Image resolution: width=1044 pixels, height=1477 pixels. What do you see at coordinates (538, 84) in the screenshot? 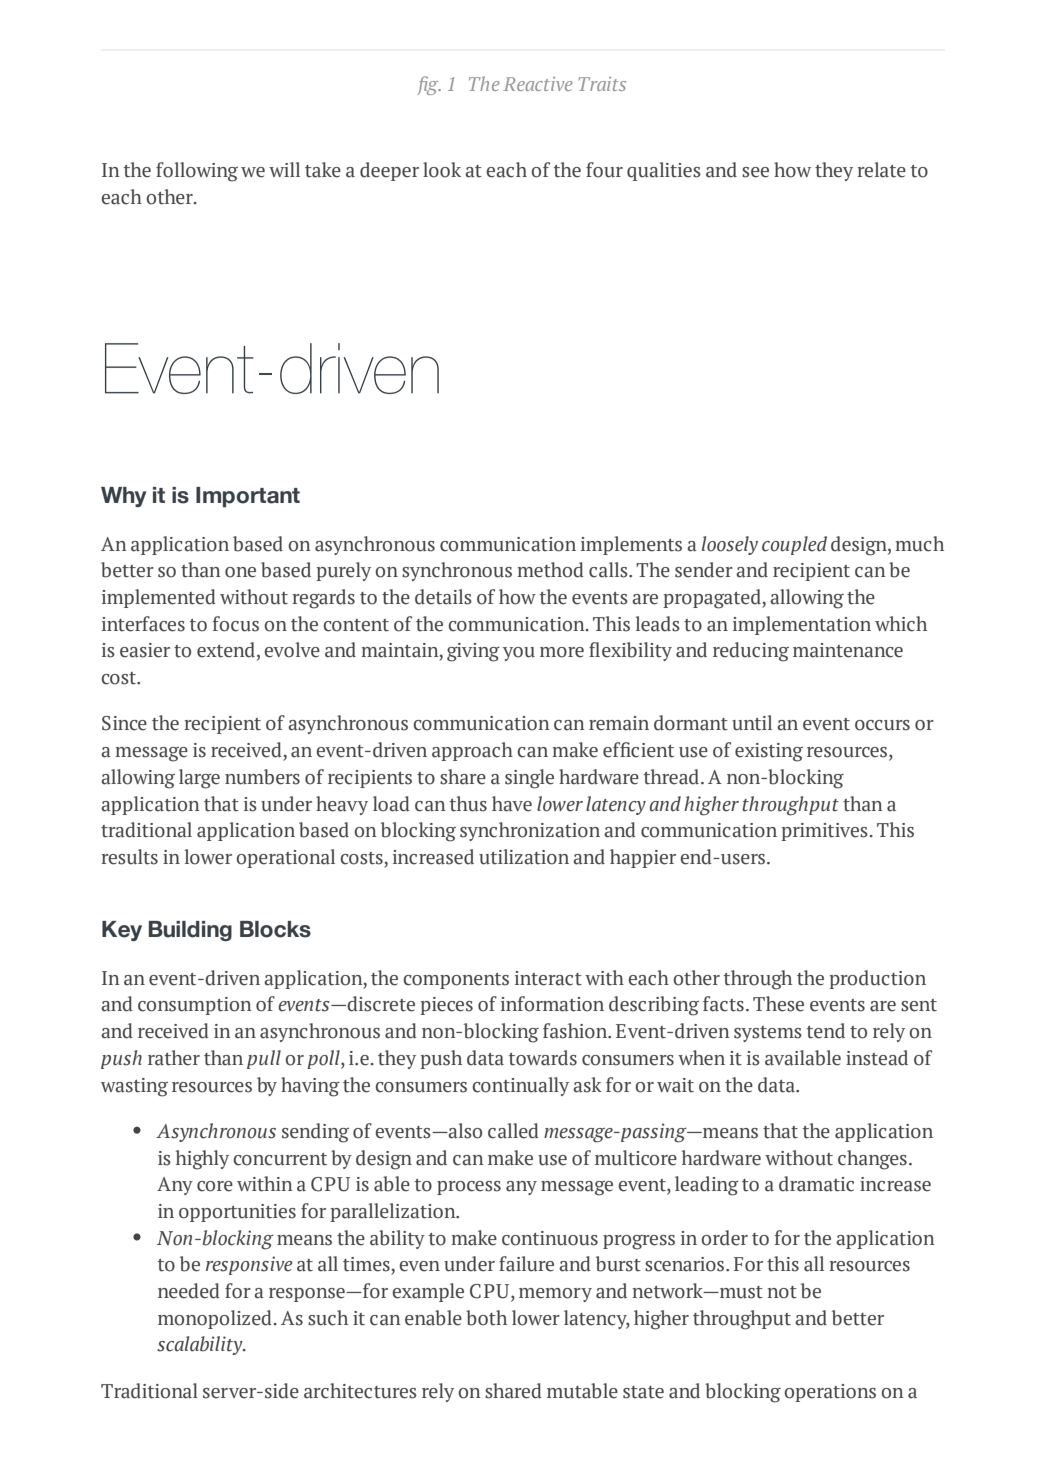
I see `Reactive` at bounding box center [538, 84].
